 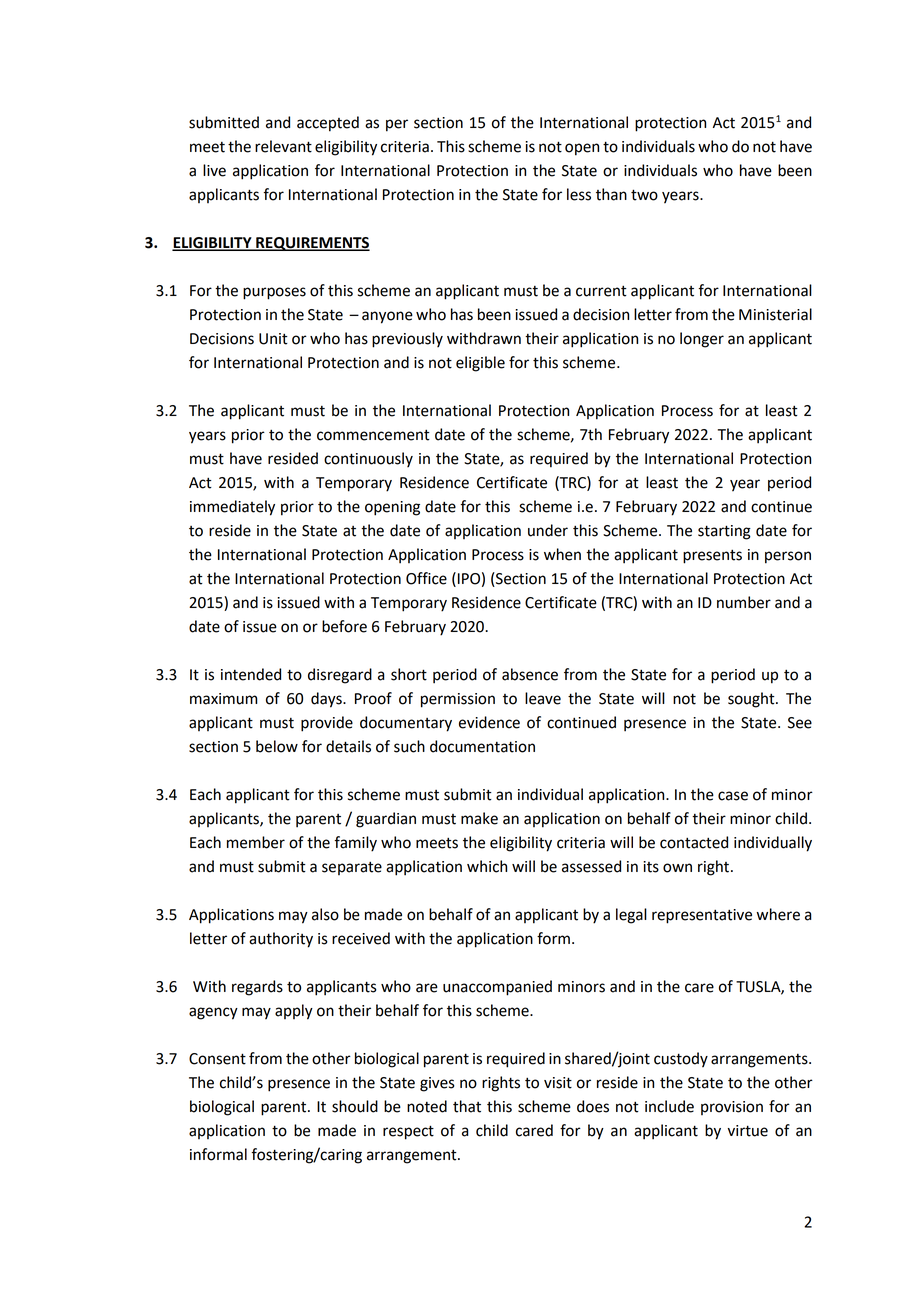 What do you see at coordinates (283, 146) in the document?
I see `relevant` at bounding box center [283, 146].
